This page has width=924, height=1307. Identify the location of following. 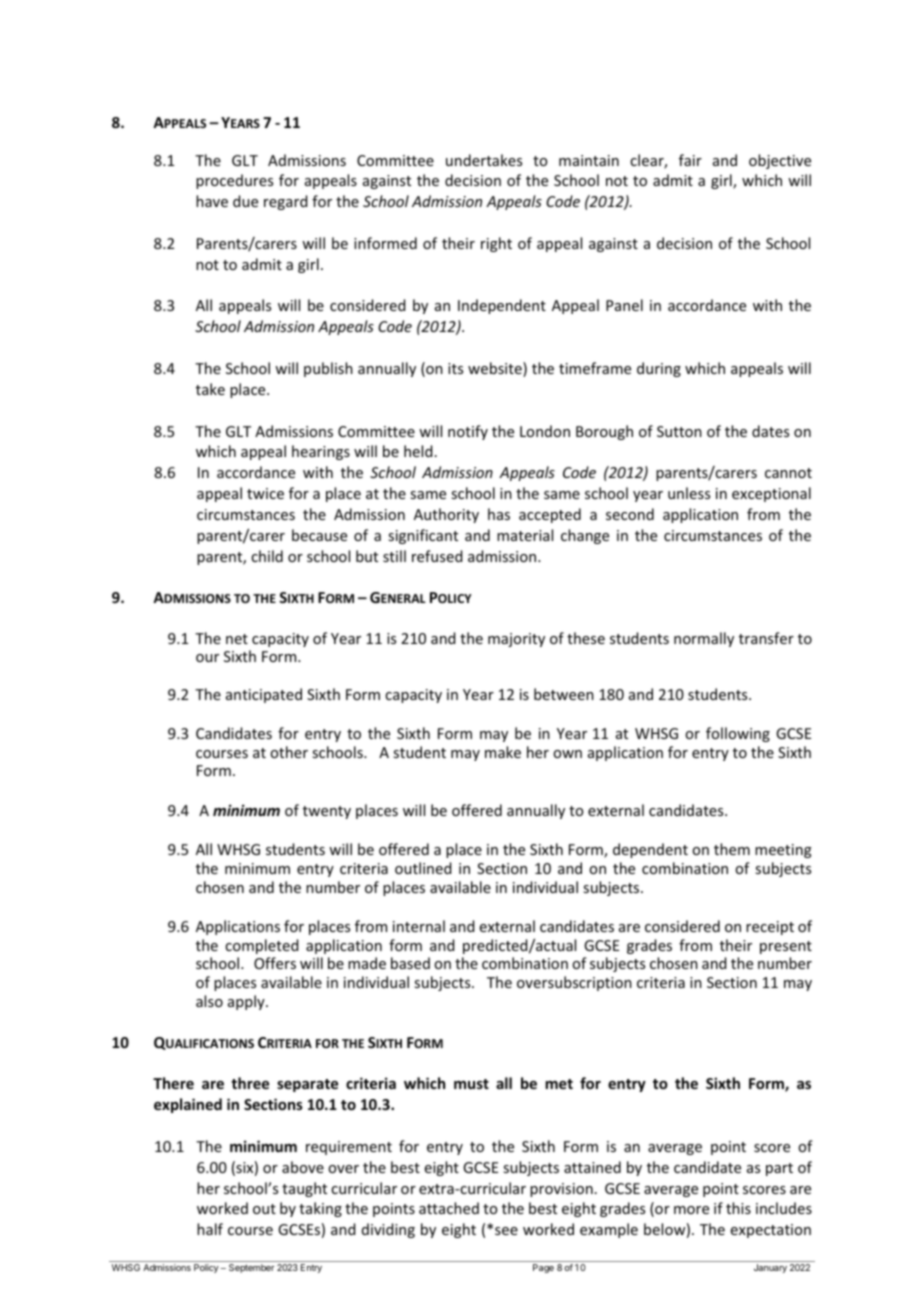
(738, 734).
